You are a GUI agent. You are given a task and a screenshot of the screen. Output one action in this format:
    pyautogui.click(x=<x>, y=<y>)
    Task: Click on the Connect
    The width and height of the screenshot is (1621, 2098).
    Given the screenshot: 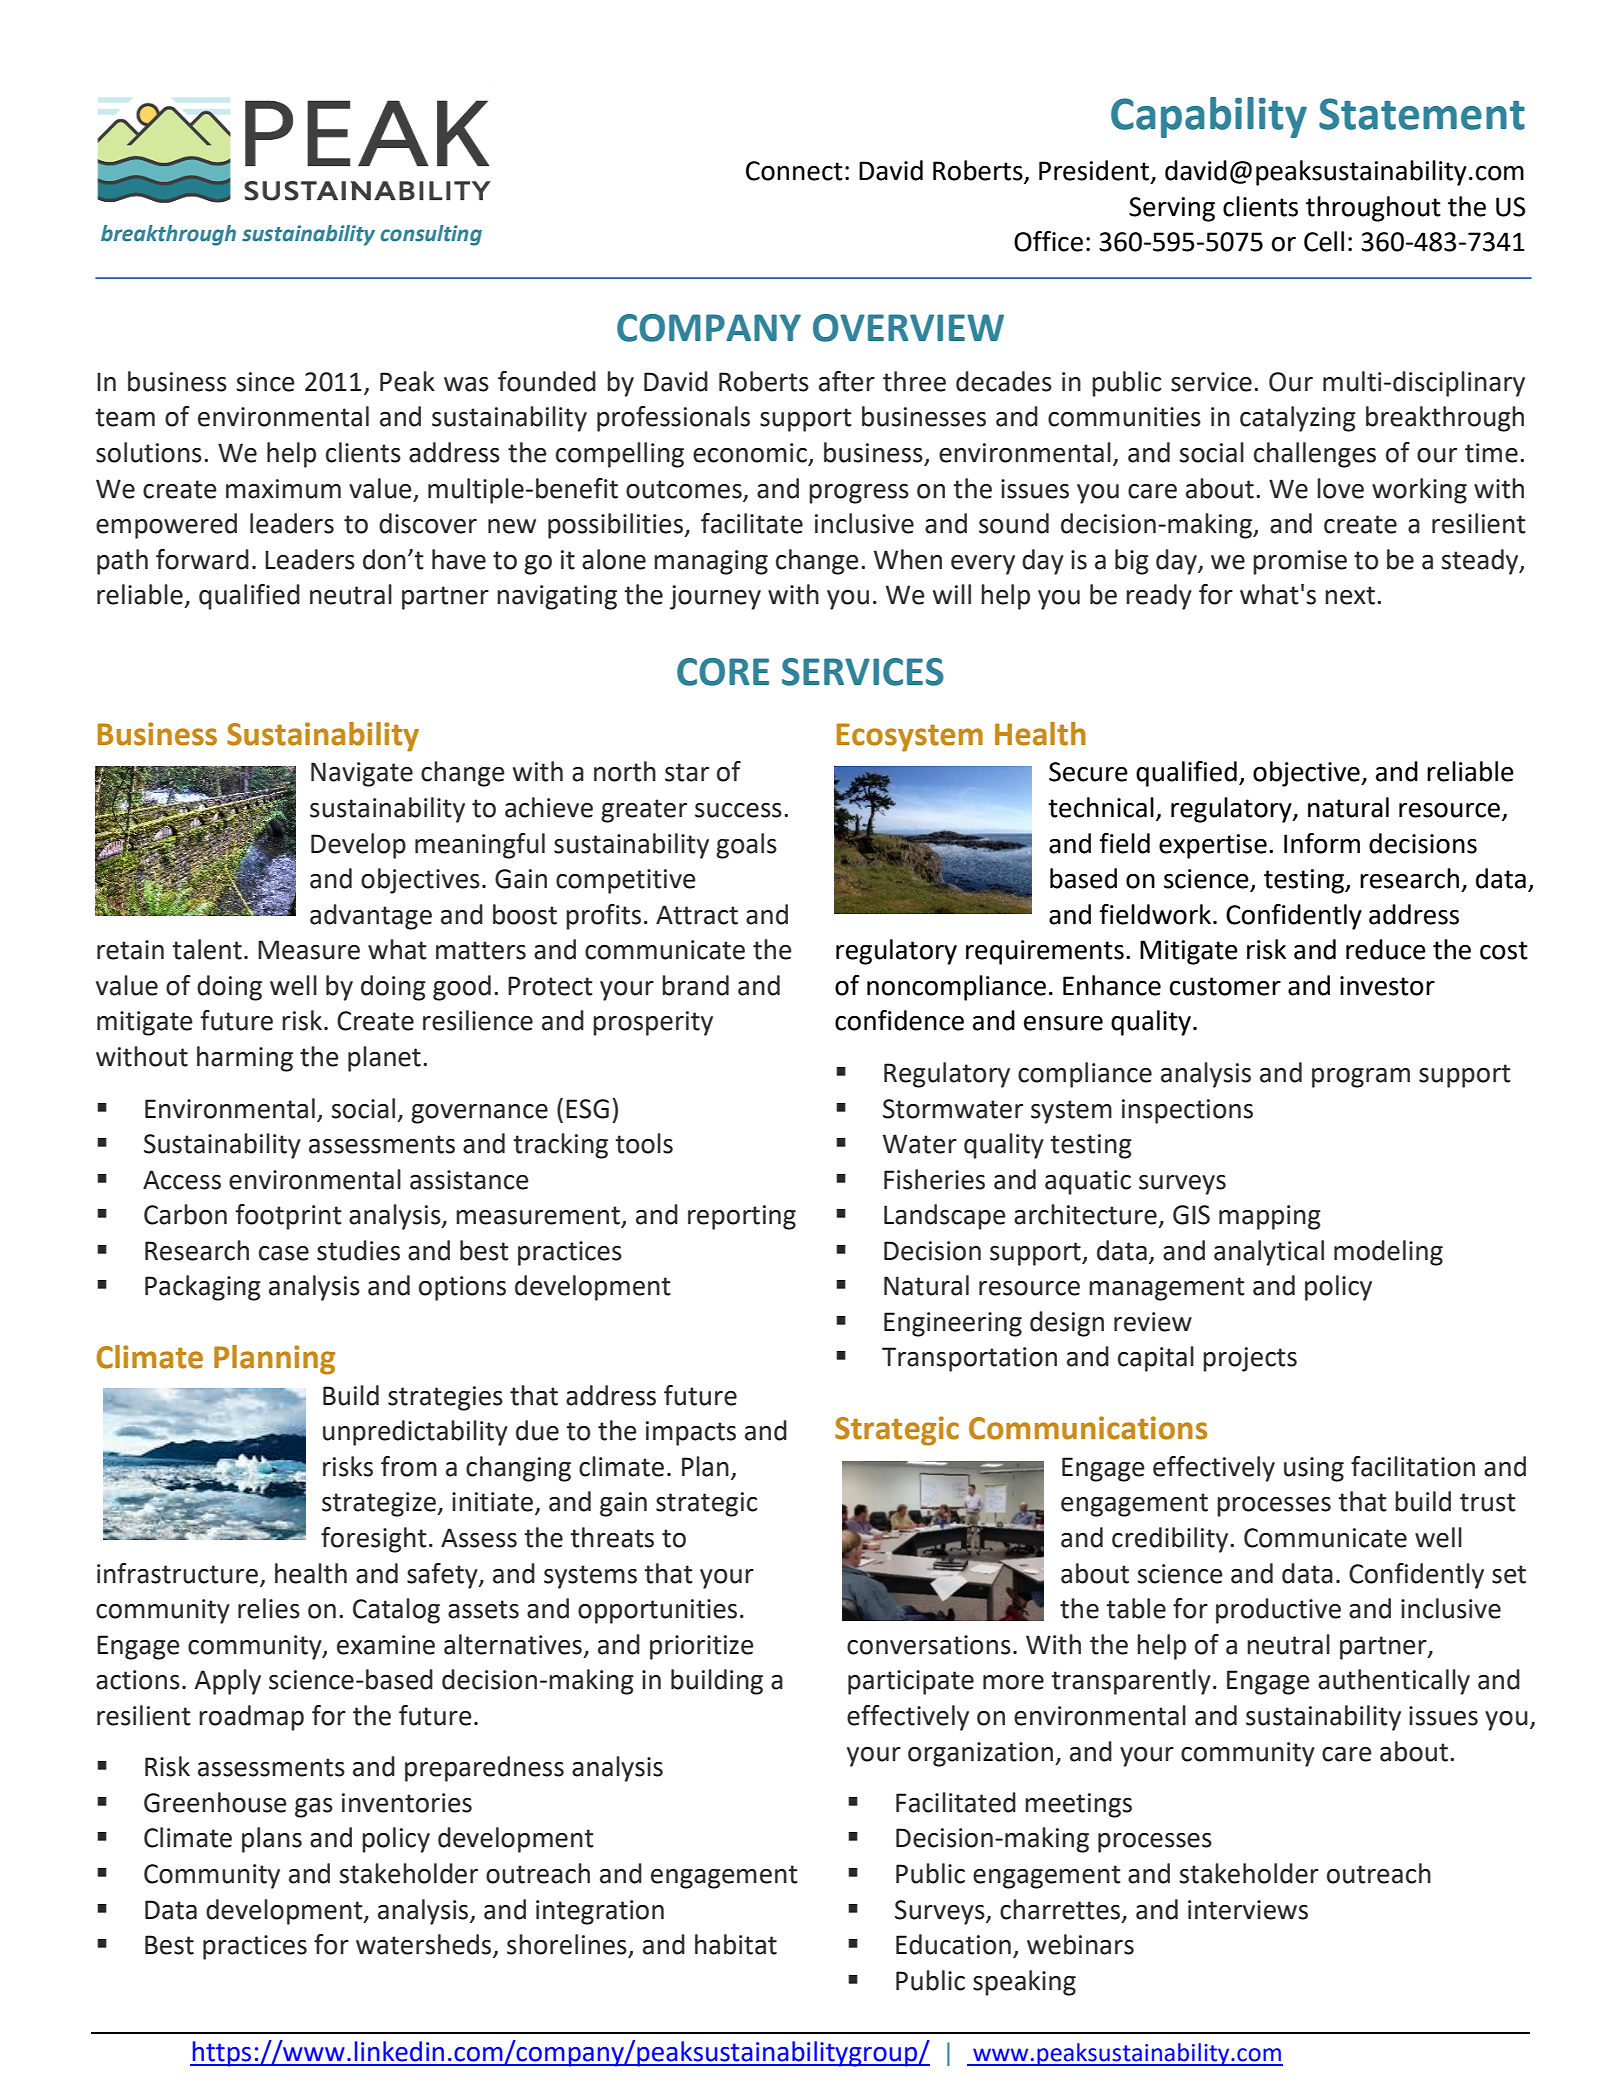 What is the action you would take?
    pyautogui.click(x=794, y=171)
